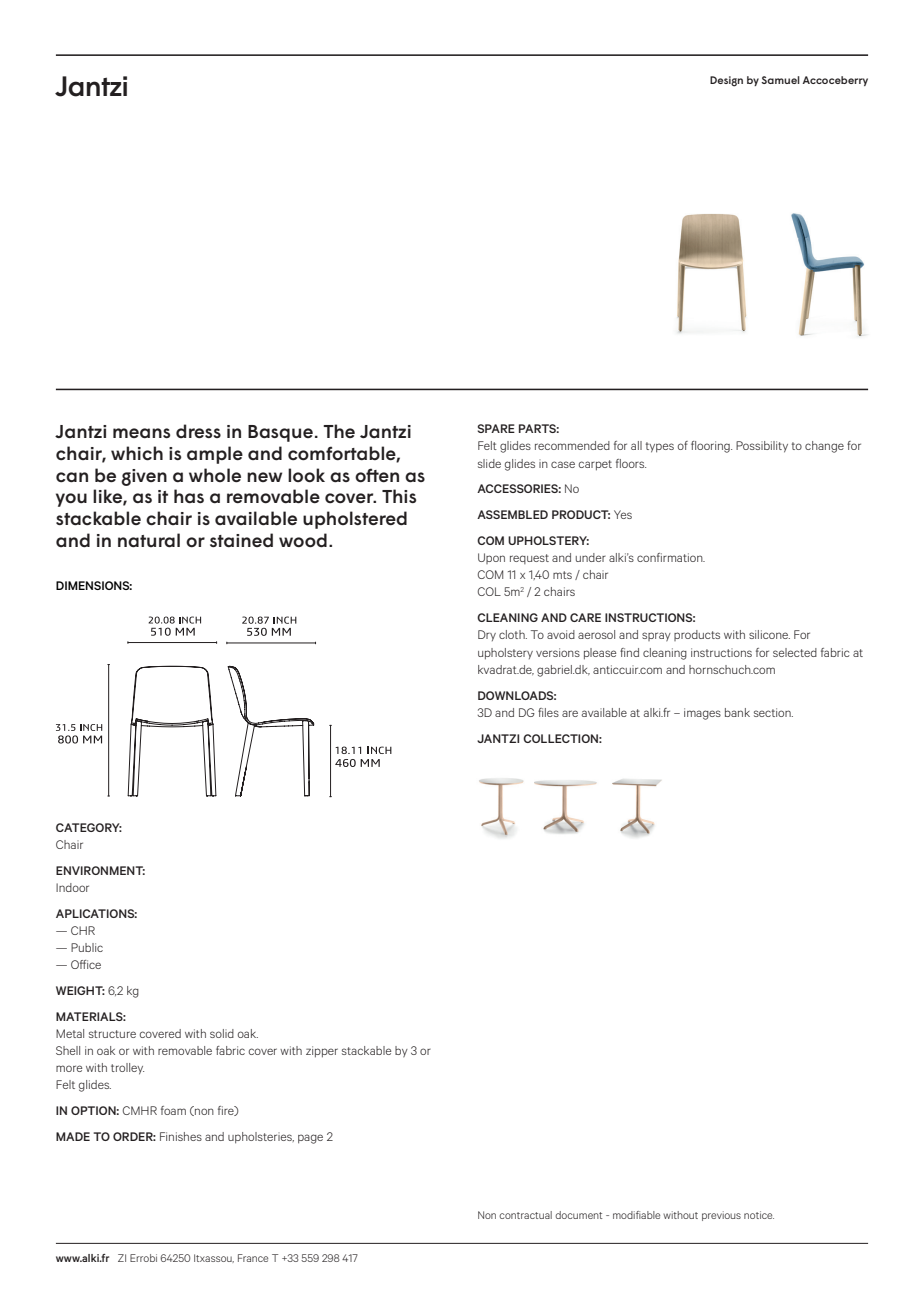 Image resolution: width=924 pixels, height=1308 pixels. I want to click on bank, so click(737, 712).
